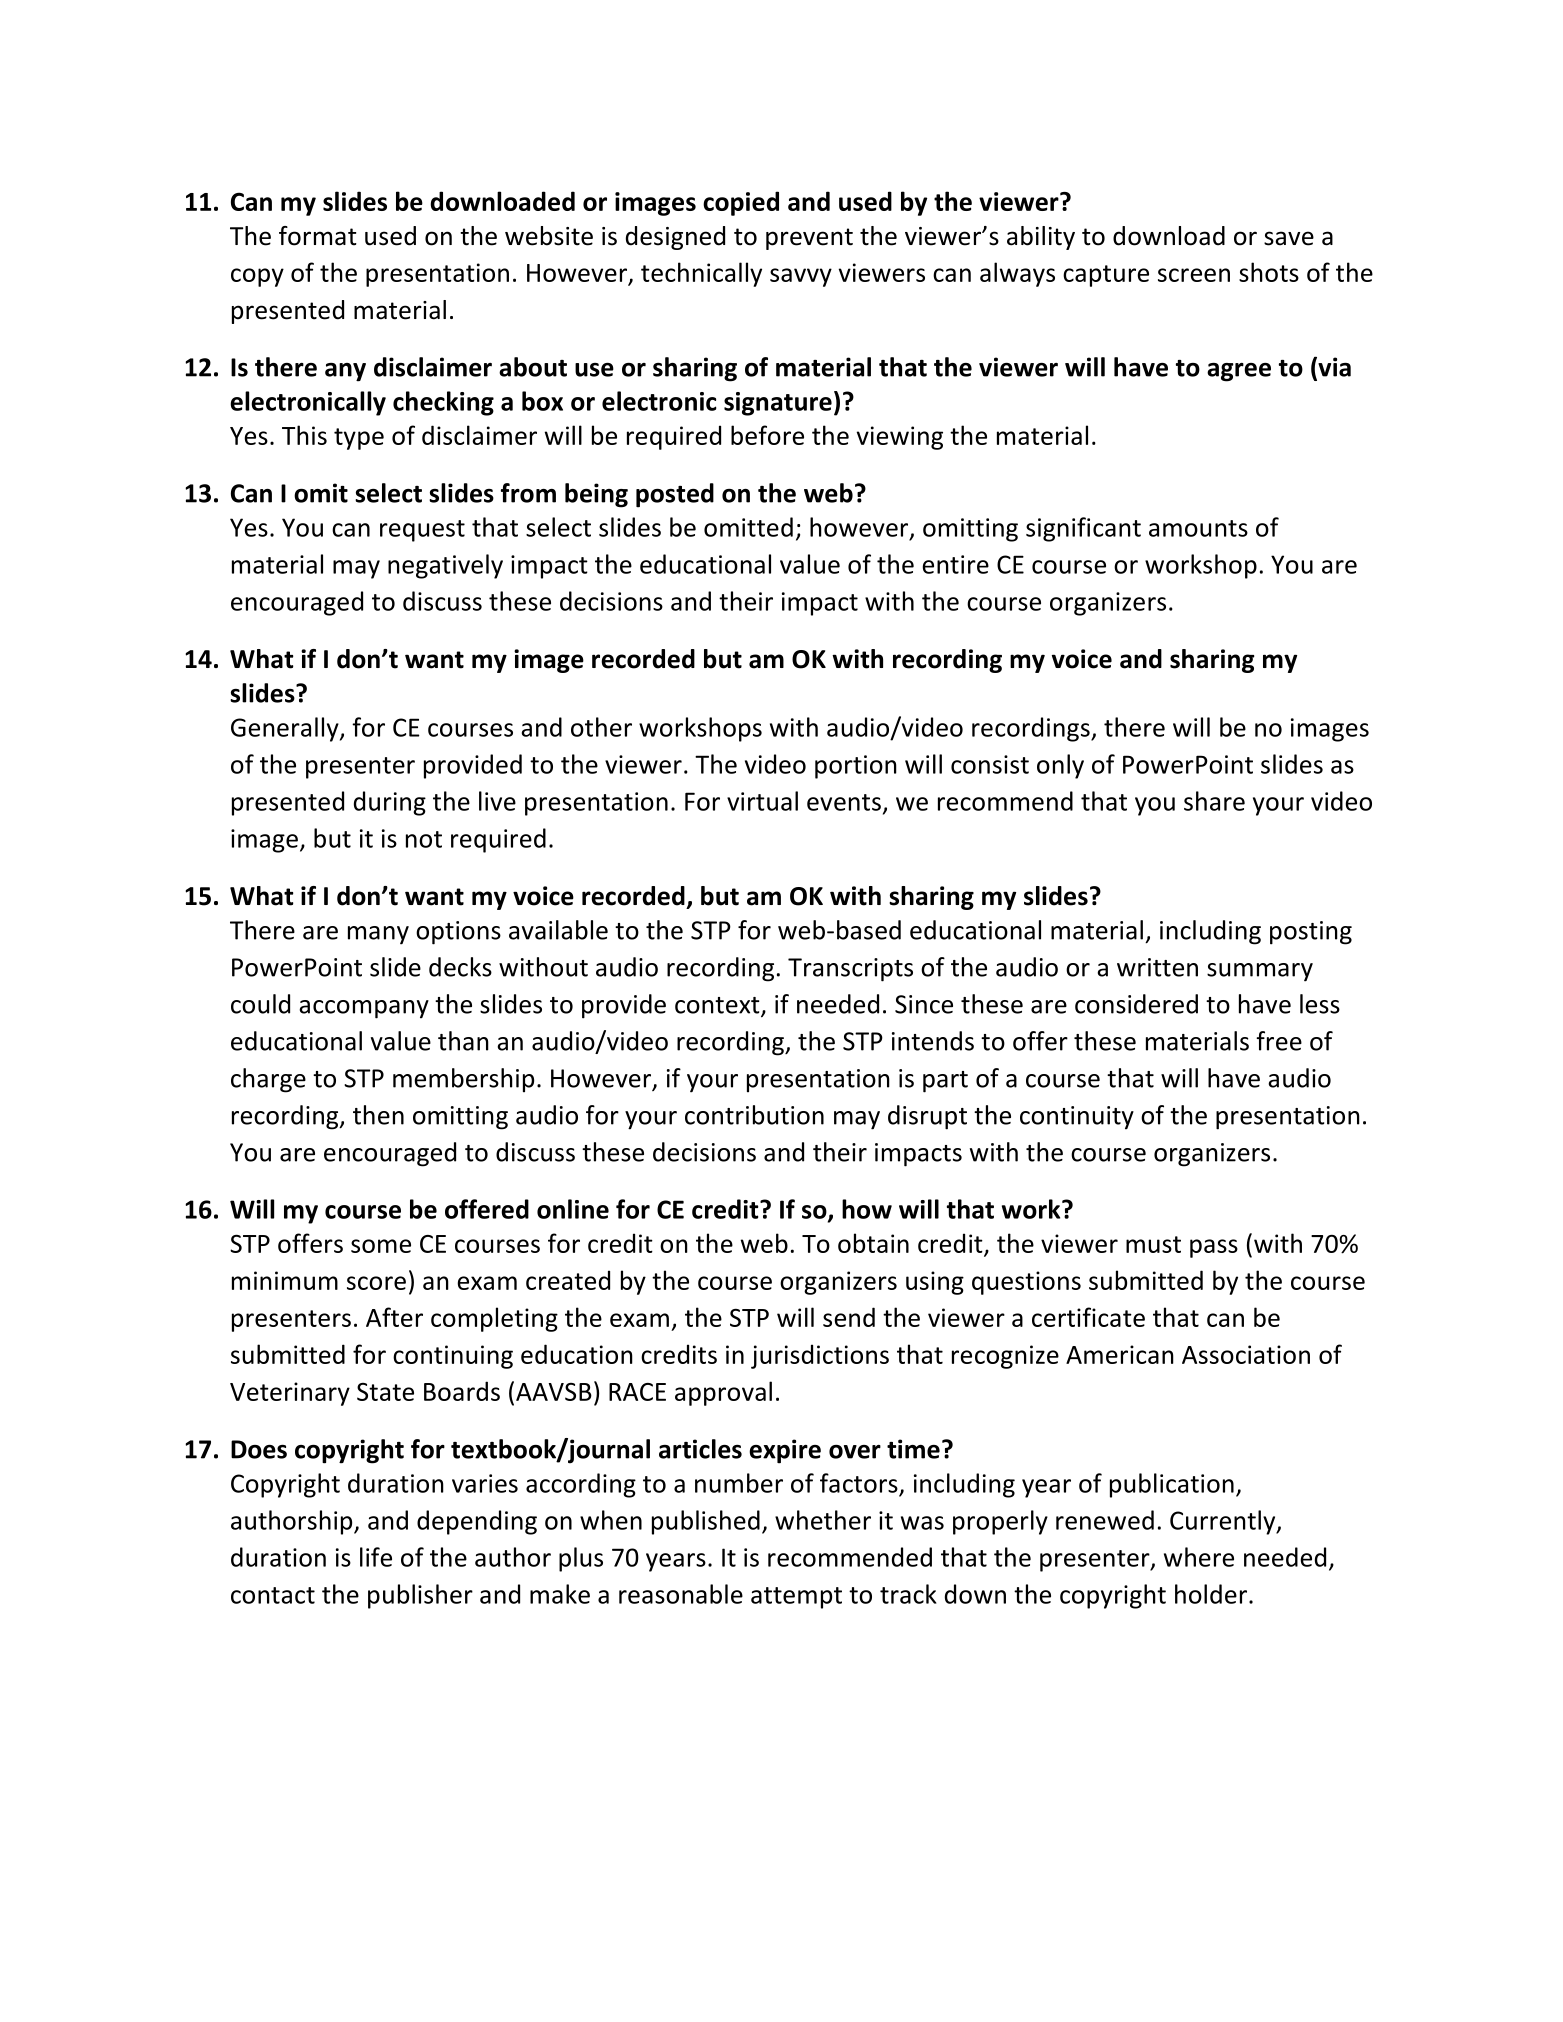  What do you see at coordinates (809, 239) in the screenshot?
I see `prevent` at bounding box center [809, 239].
